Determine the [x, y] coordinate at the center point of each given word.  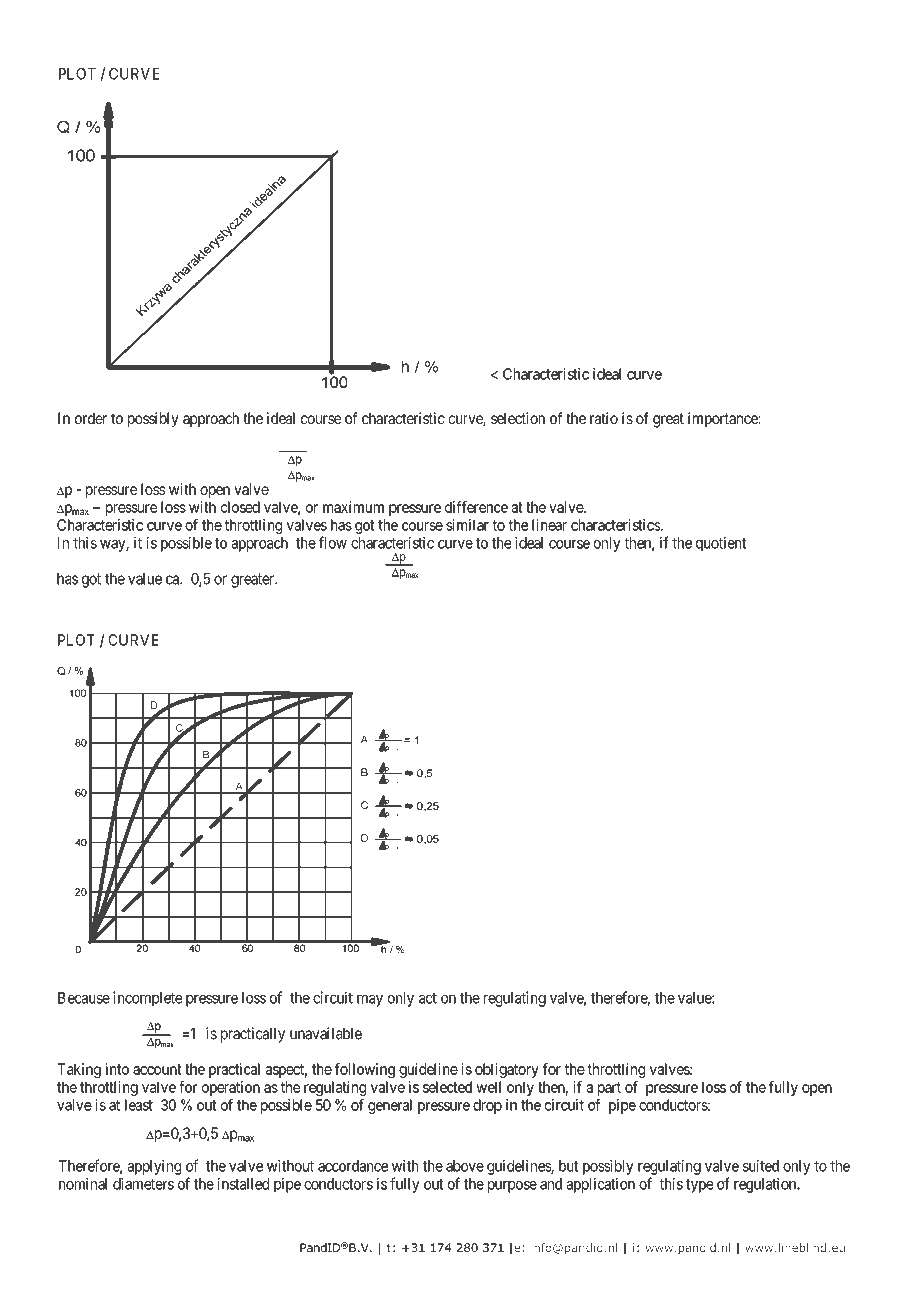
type [700, 1186]
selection [518, 418]
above [465, 1166]
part [609, 1089]
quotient [721, 544]
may [370, 1000]
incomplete [148, 999]
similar [467, 525]
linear [549, 525]
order [91, 418]
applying [154, 1167]
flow [333, 542]
